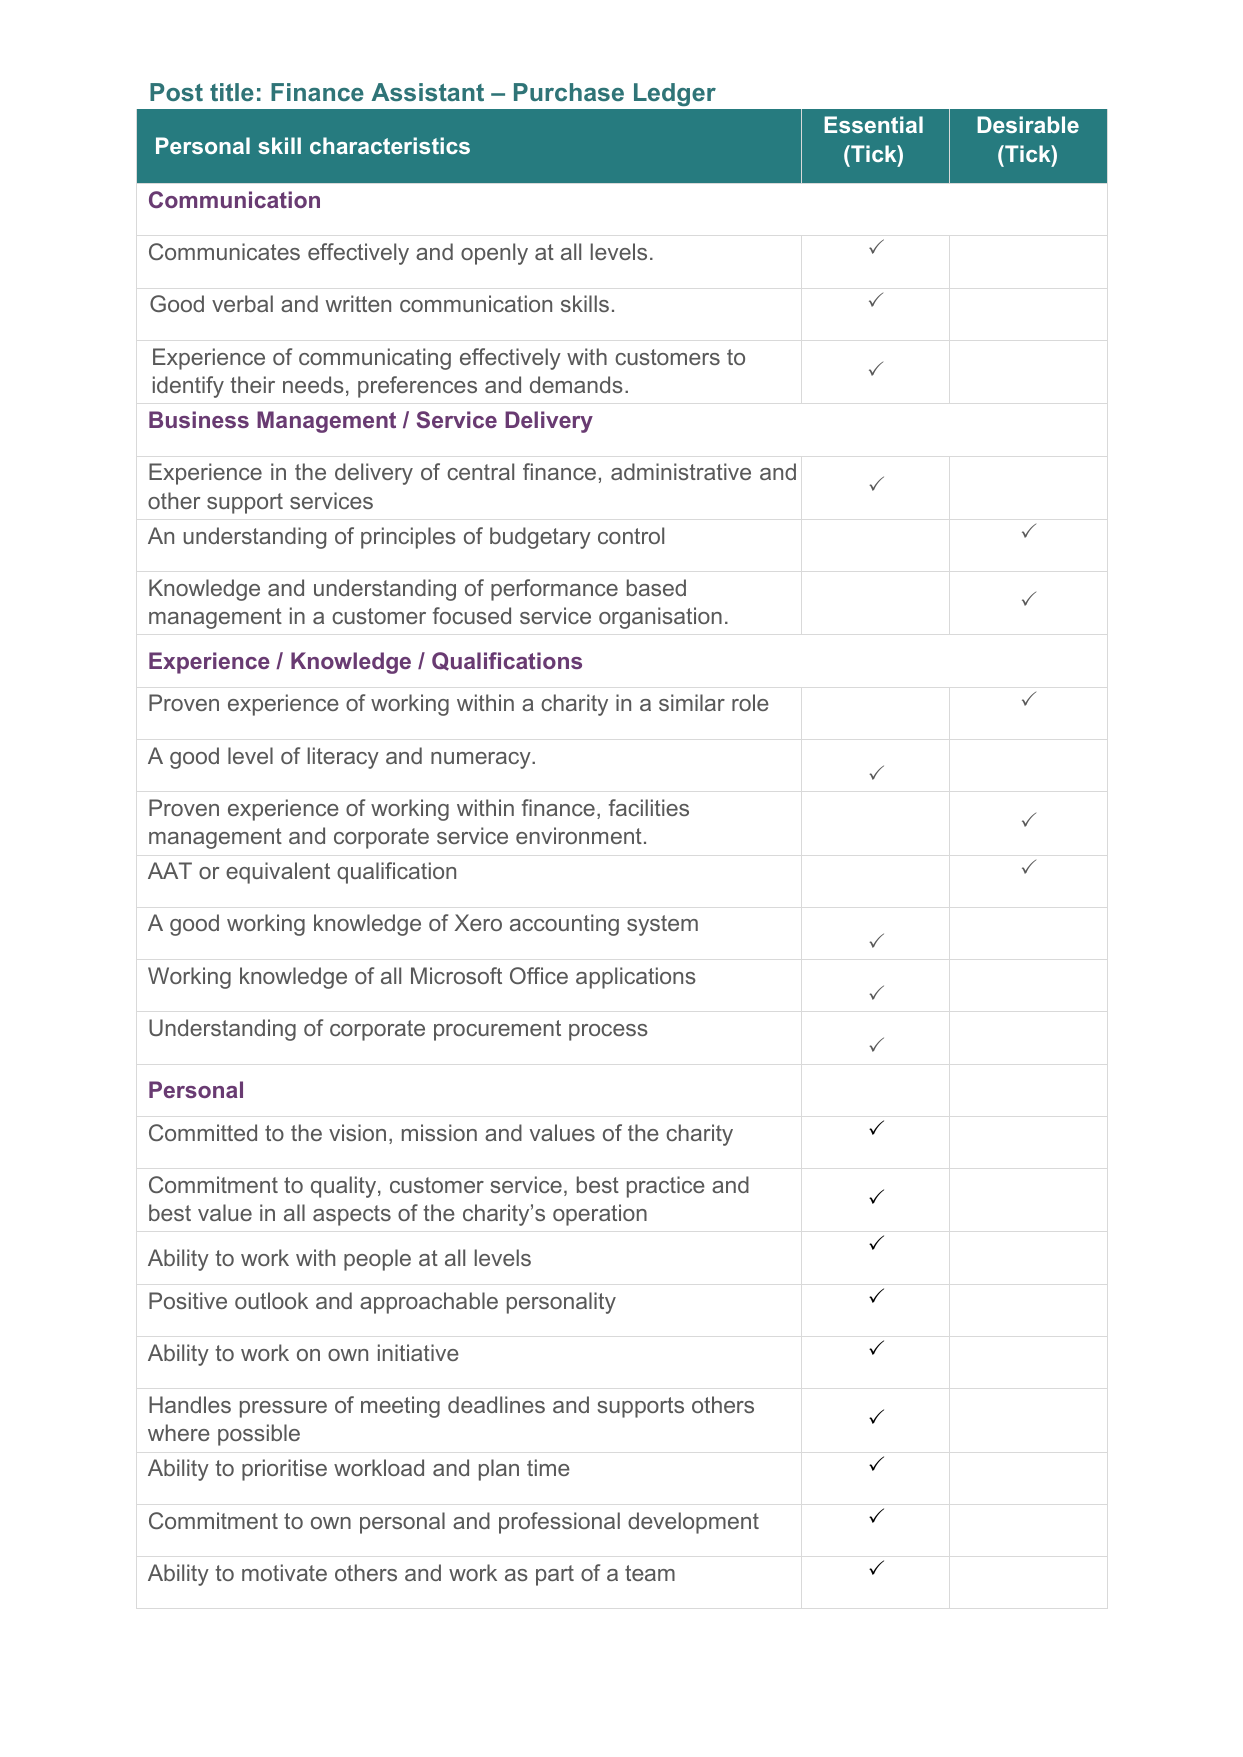 The height and width of the screenshot is (1757, 1243). I want to click on motivate, so click(284, 1572).
